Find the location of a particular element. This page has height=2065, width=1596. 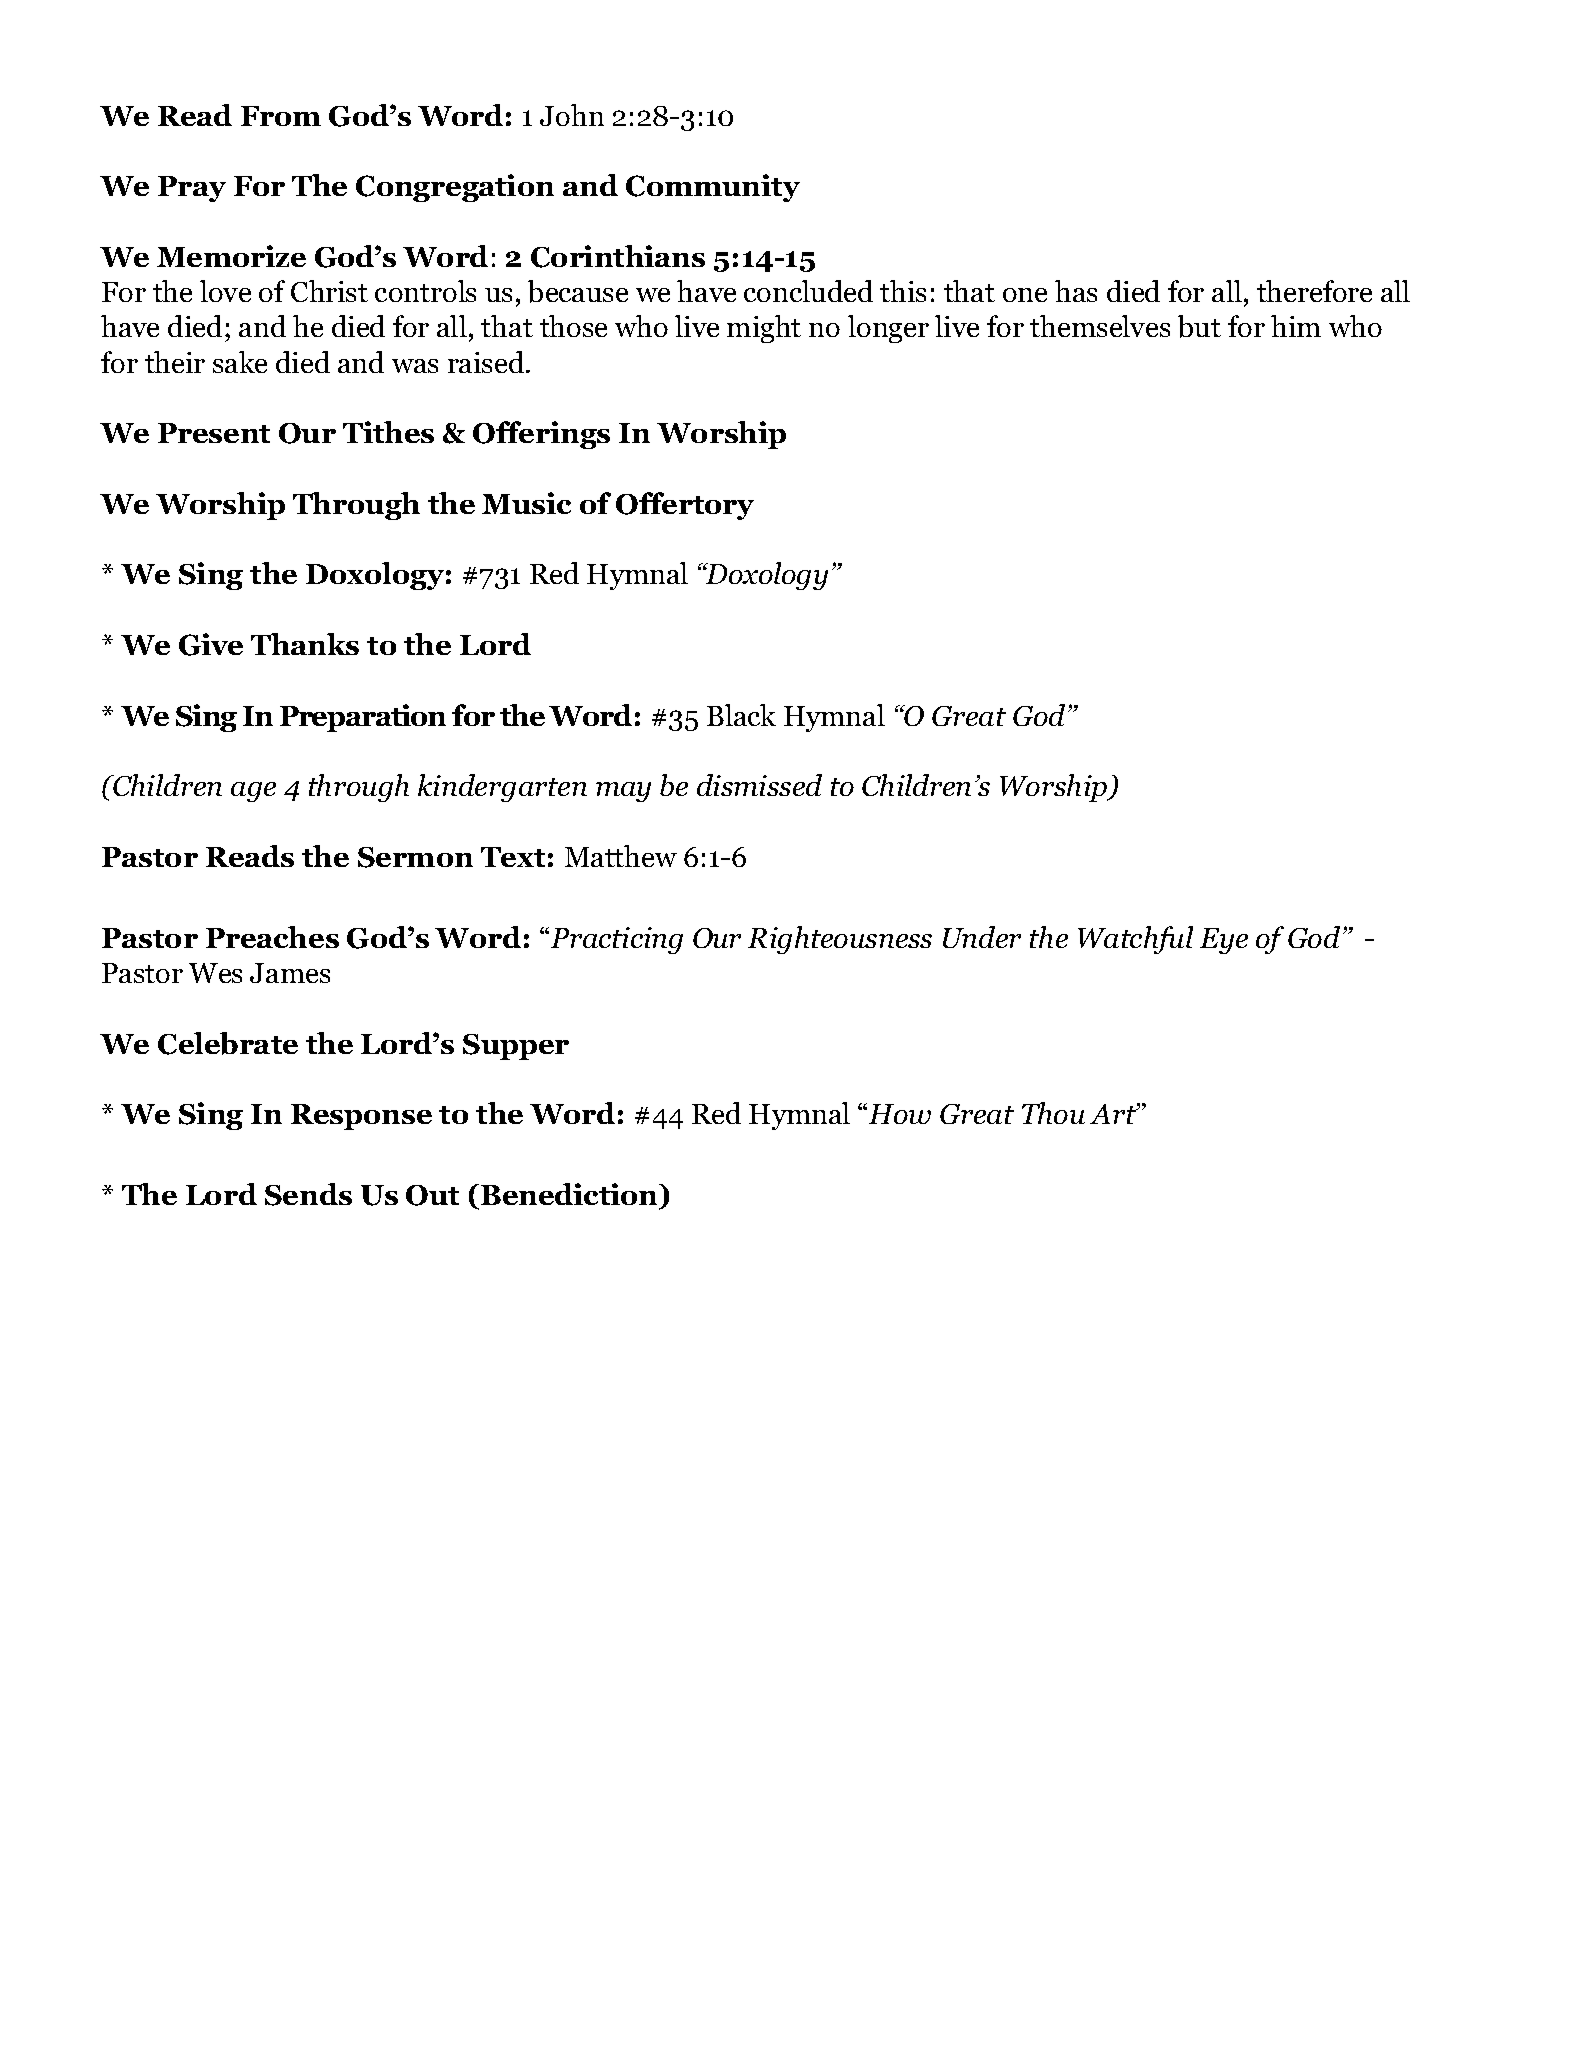

has is located at coordinates (1076, 291).
